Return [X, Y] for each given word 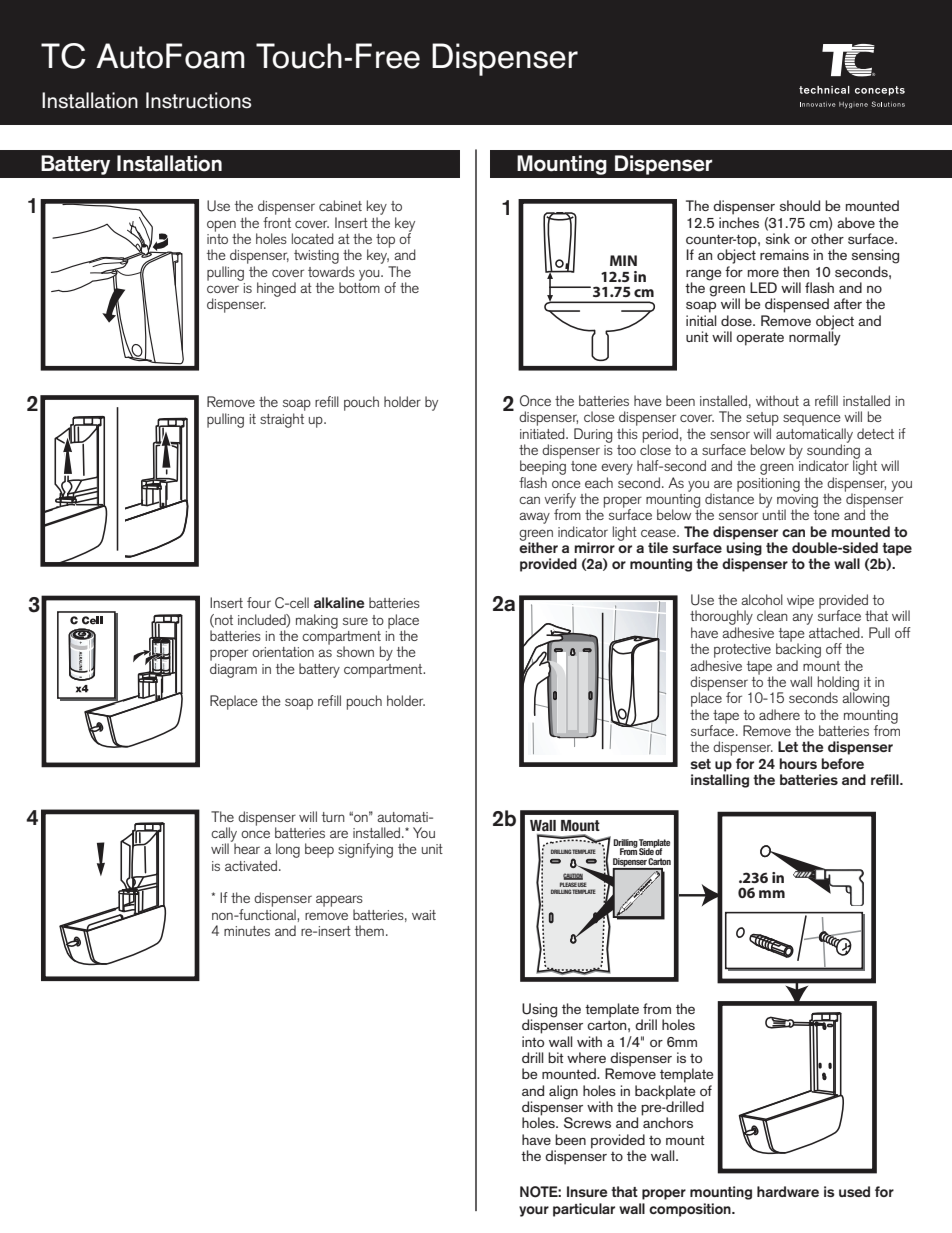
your [534, 1211]
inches [739, 222]
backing [798, 649]
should [800, 205]
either [538, 546]
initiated [543, 433]
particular [584, 1210]
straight [282, 420]
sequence [812, 420]
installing [720, 781]
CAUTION [573, 876]
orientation [283, 652]
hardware [788, 1191]
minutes [247, 931]
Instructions [198, 100]
